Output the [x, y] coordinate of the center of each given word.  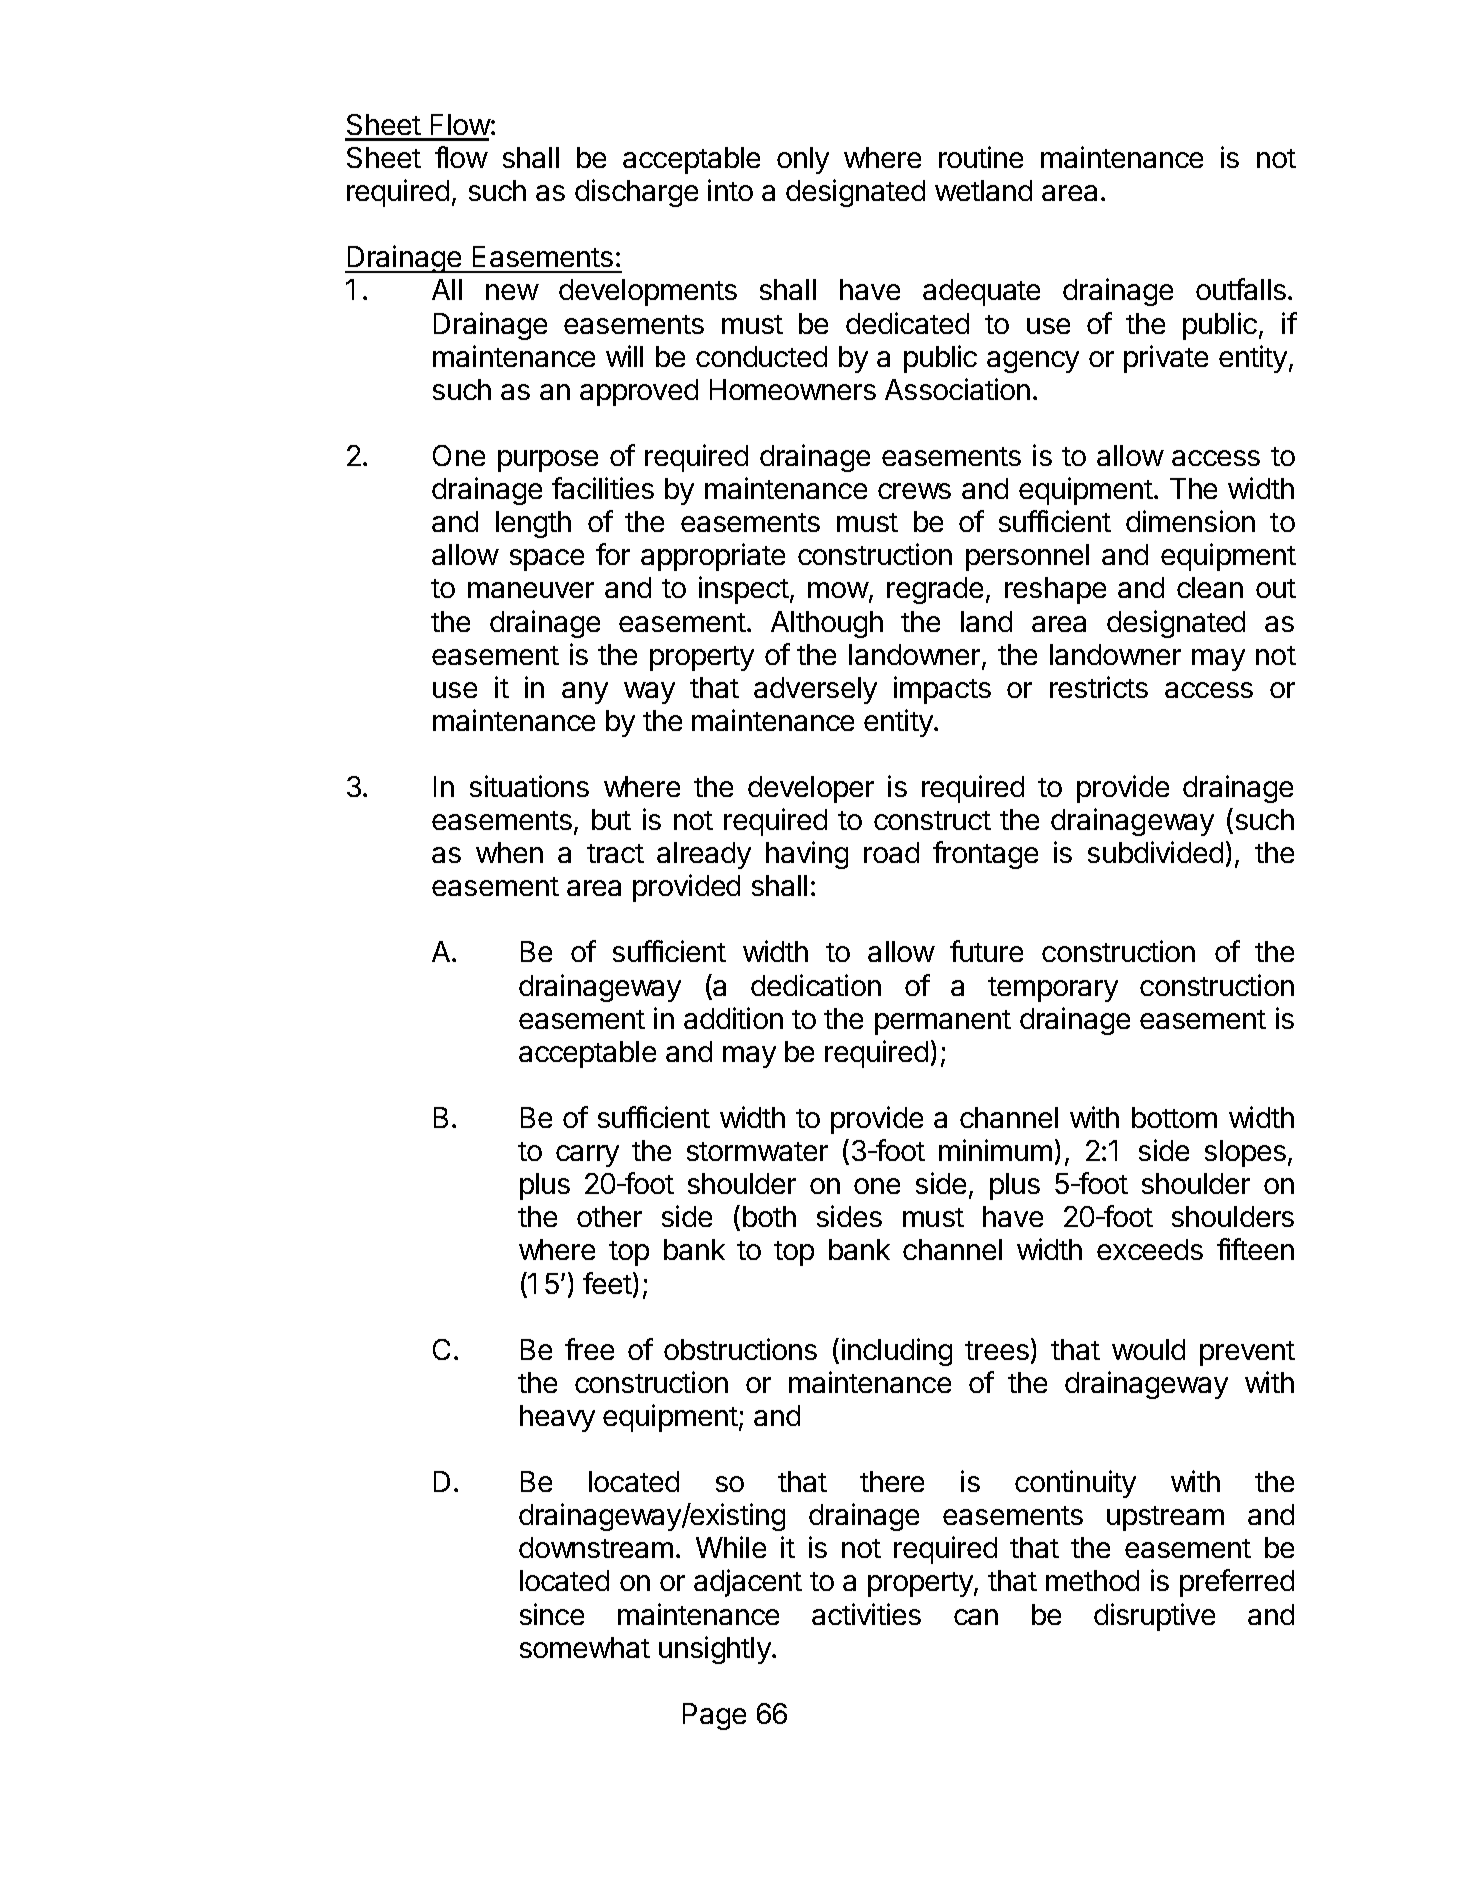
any [585, 693]
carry [587, 1156]
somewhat [585, 1647]
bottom [1174, 1117]
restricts [1099, 687]
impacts [942, 690]
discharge [636, 193]
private [1166, 359]
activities [866, 1614]
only [803, 160]
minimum [995, 1150]
